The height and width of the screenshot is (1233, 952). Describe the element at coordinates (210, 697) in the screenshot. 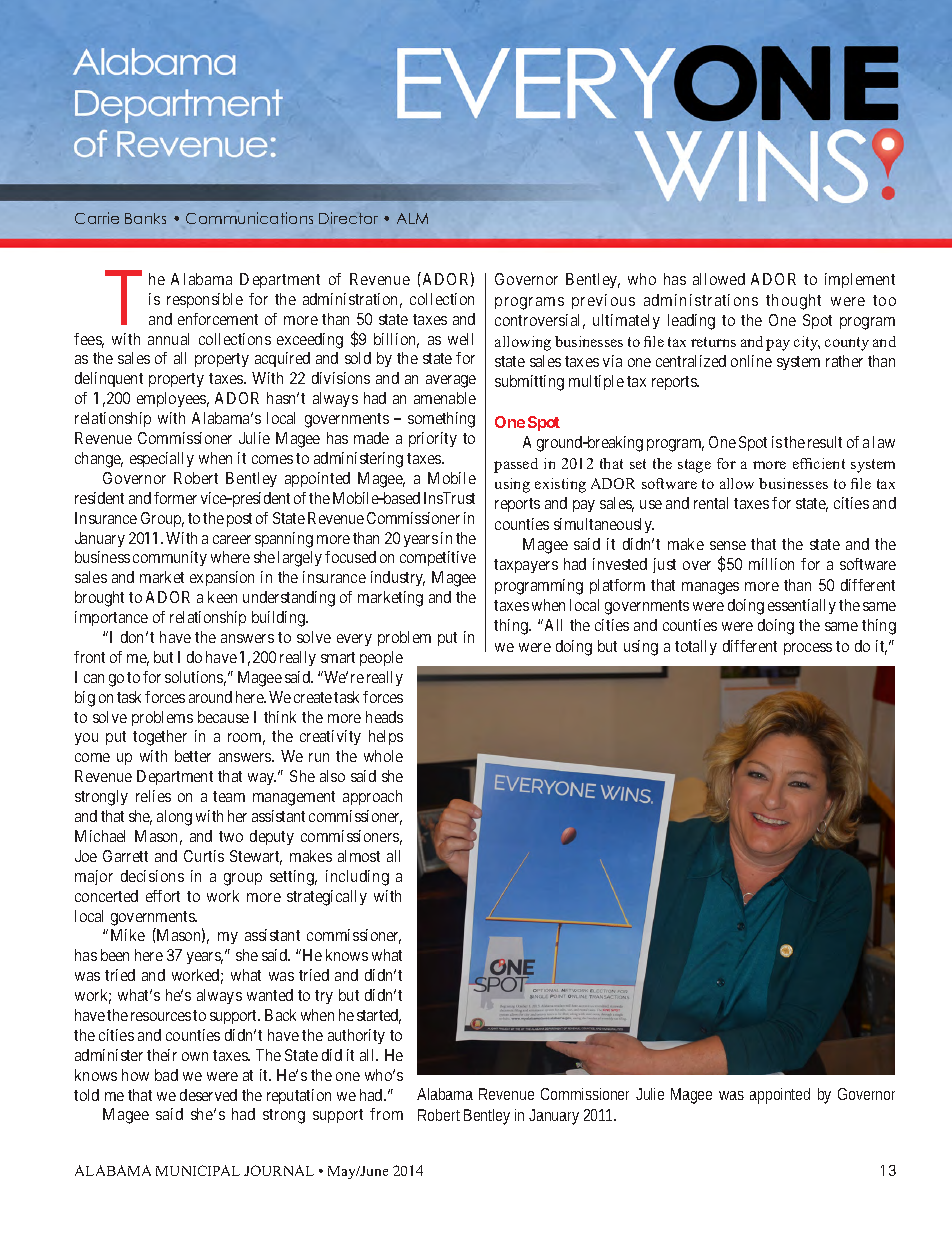

I see `around` at that location.
